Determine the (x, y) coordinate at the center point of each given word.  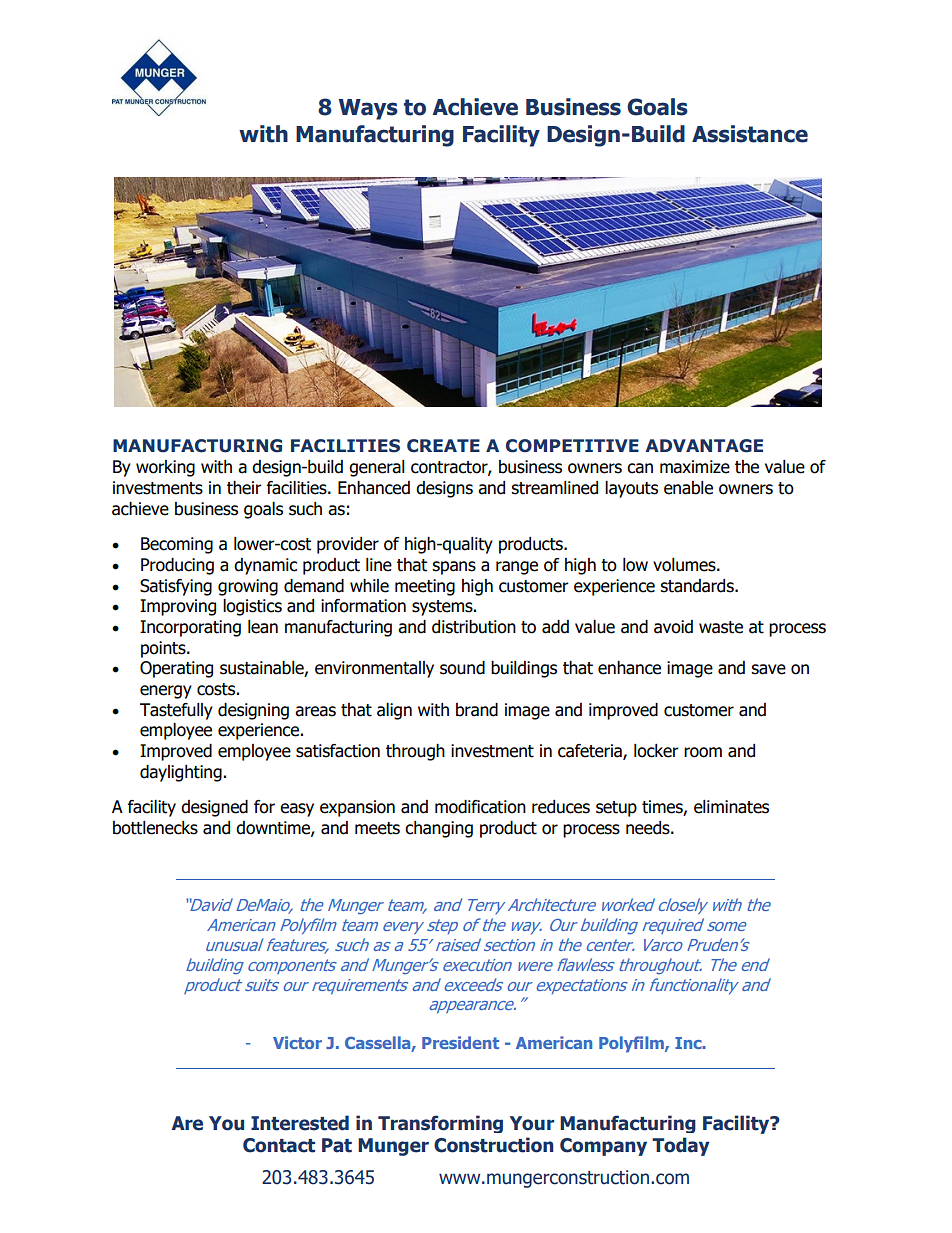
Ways (368, 109)
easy (297, 810)
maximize (695, 467)
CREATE (443, 446)
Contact (279, 1145)
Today (681, 1146)
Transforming (440, 1124)
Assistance (750, 134)
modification (480, 807)
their (244, 488)
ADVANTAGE (704, 446)
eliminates (731, 807)
